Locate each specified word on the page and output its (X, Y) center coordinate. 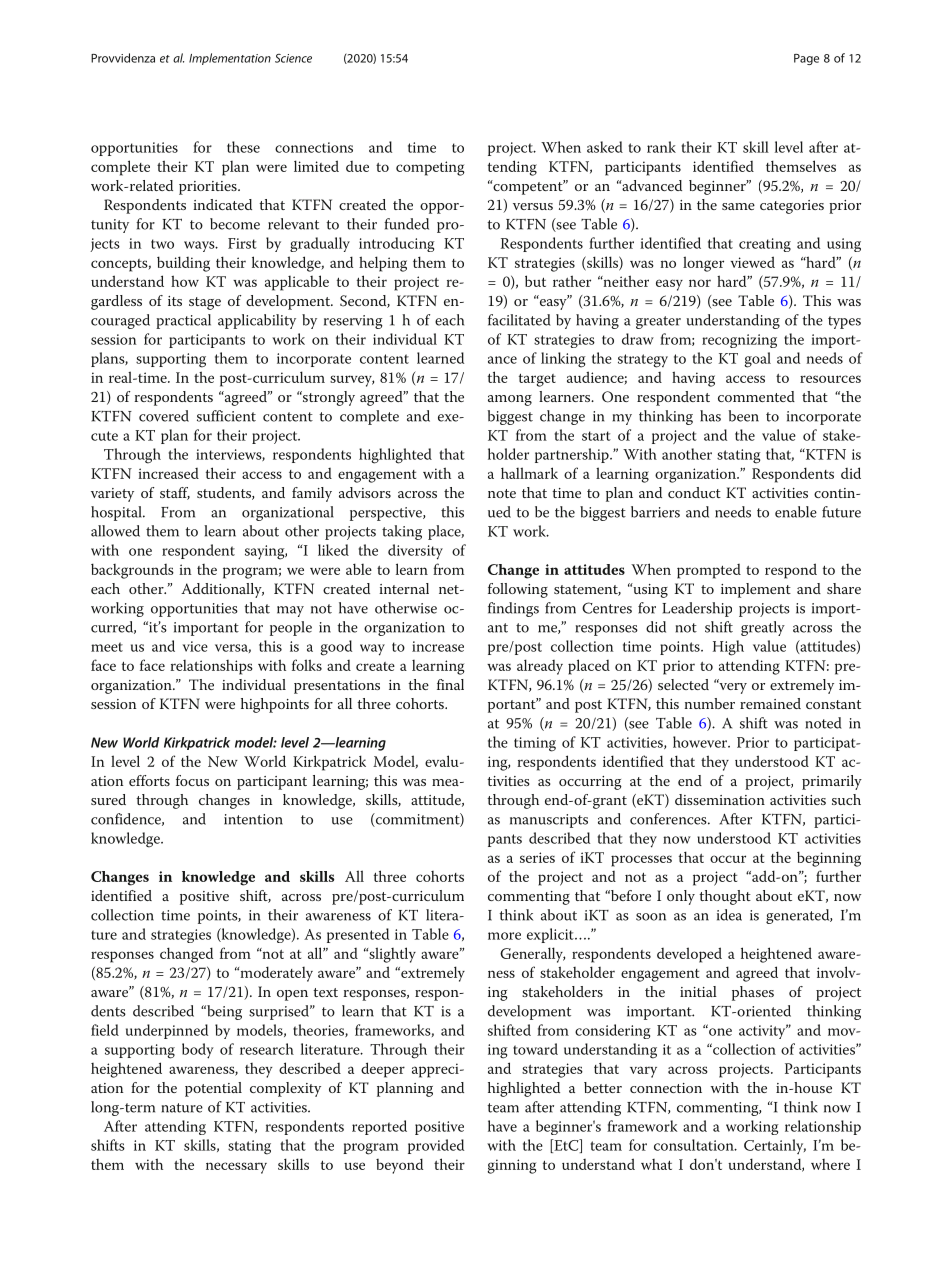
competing (430, 168)
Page (806, 59)
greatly (763, 628)
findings (513, 609)
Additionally (222, 590)
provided (436, 1146)
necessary (236, 1168)
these (243, 147)
